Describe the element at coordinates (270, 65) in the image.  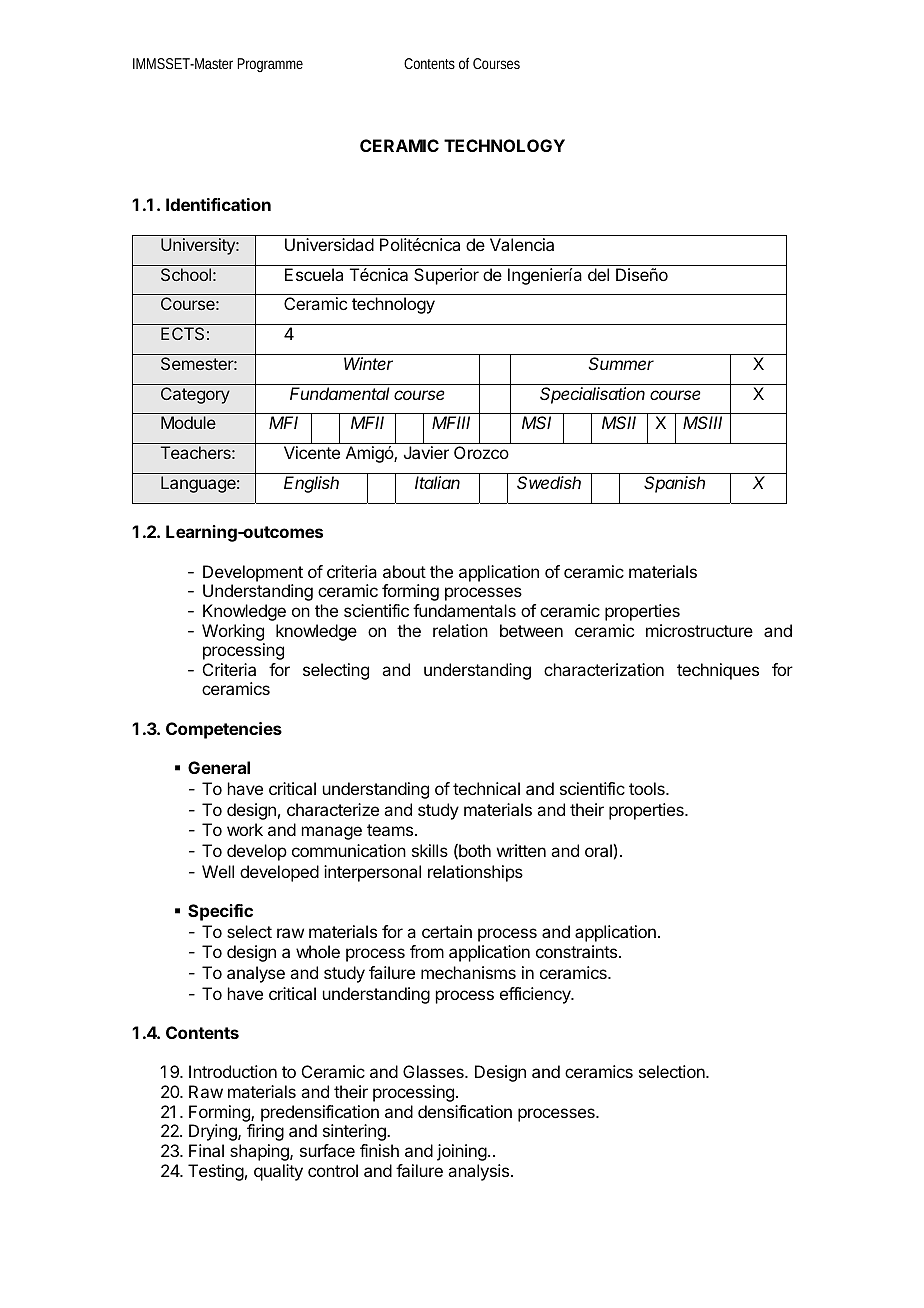
I see `Programme` at that location.
